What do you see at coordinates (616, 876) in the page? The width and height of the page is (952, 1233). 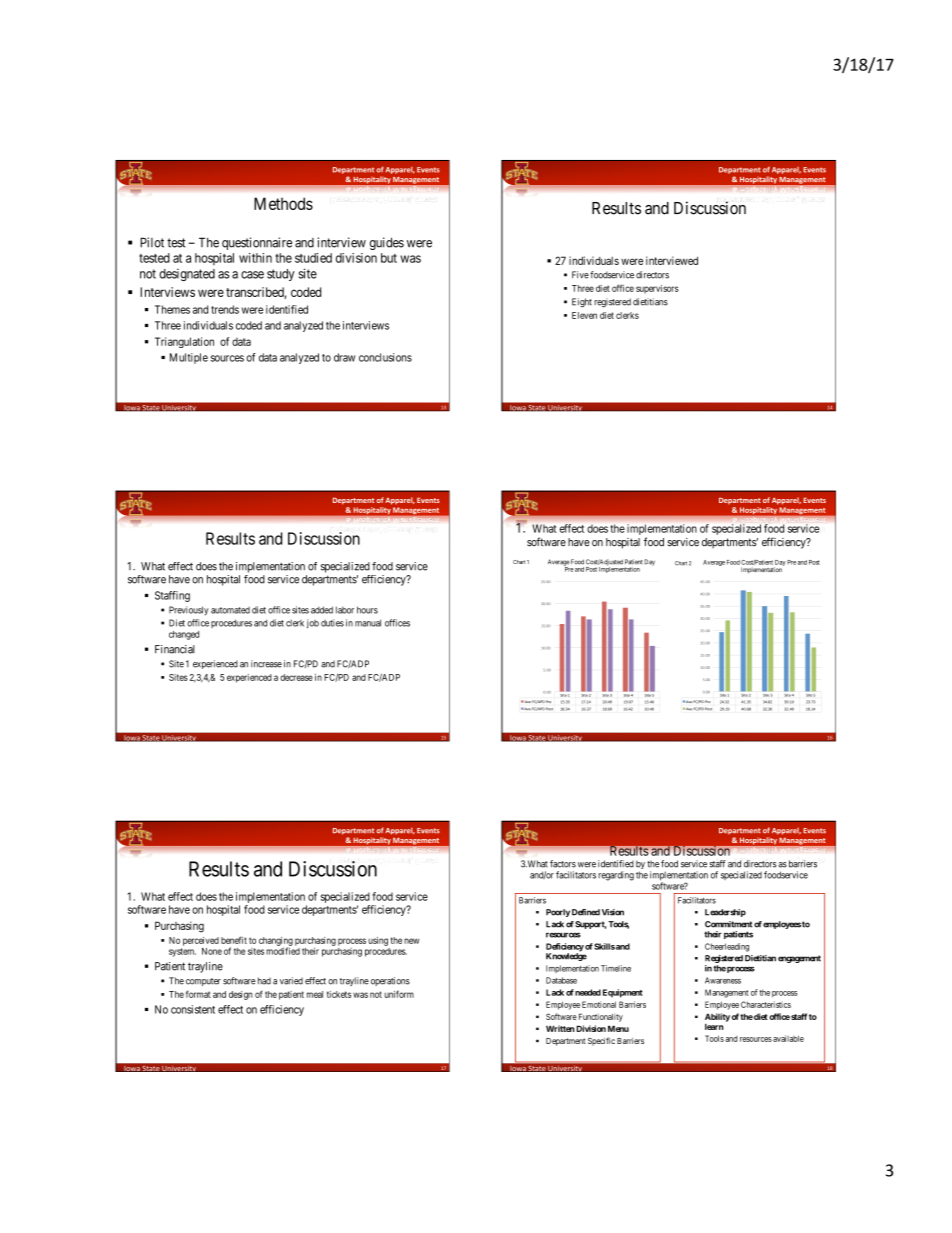 I see `regarding` at bounding box center [616, 876].
